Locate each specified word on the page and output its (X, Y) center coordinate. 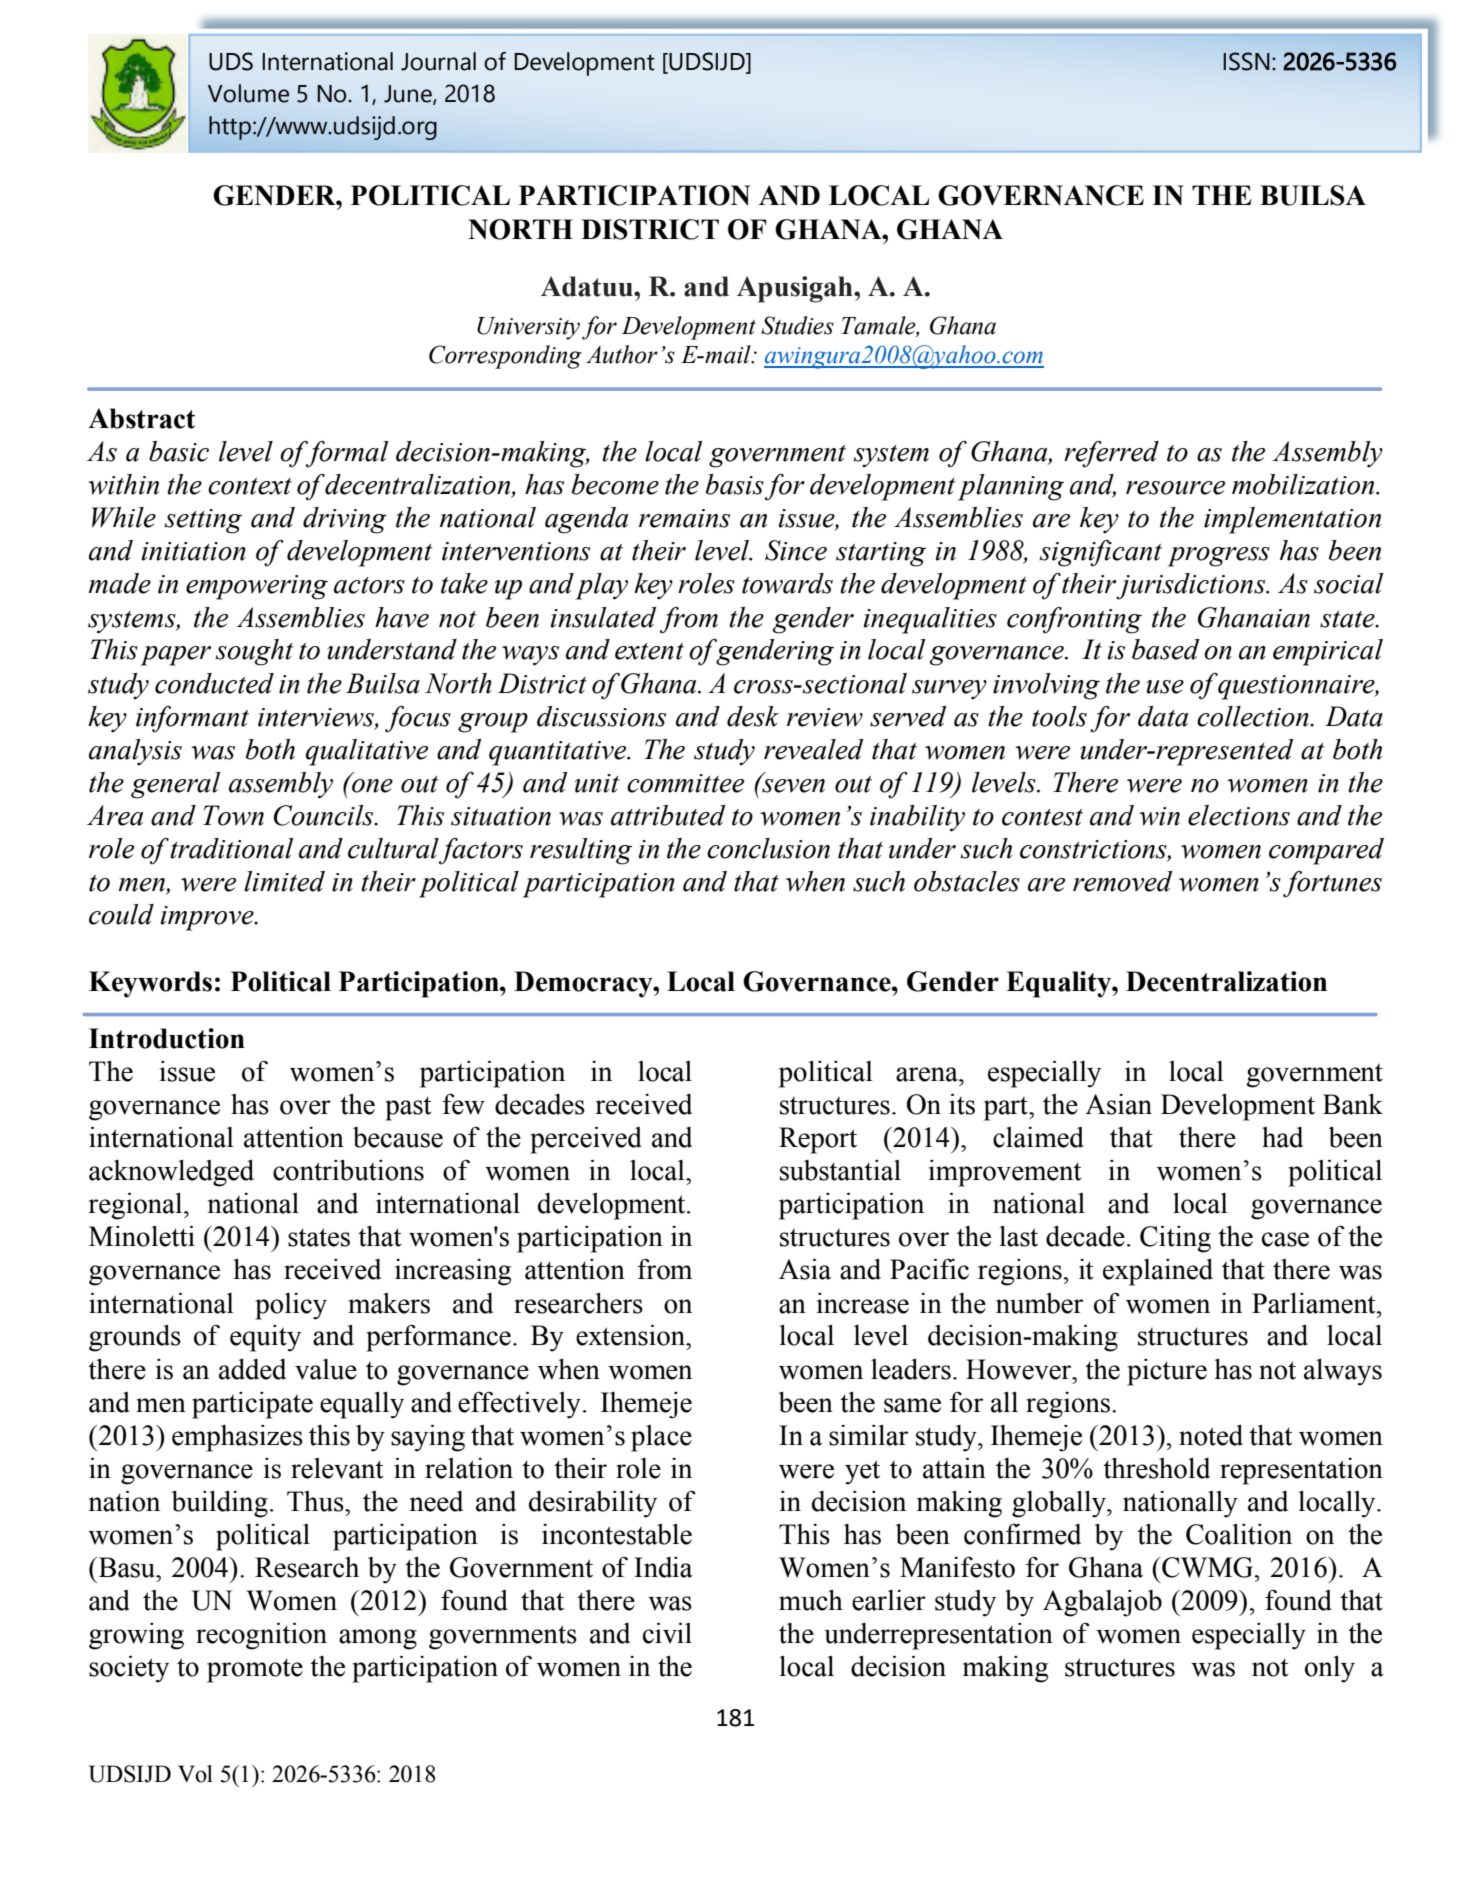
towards (787, 583)
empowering (257, 587)
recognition (261, 1636)
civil (667, 1633)
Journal (438, 61)
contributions (348, 1170)
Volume (248, 93)
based (1165, 649)
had (1282, 1137)
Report (818, 1140)
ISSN (1246, 61)
